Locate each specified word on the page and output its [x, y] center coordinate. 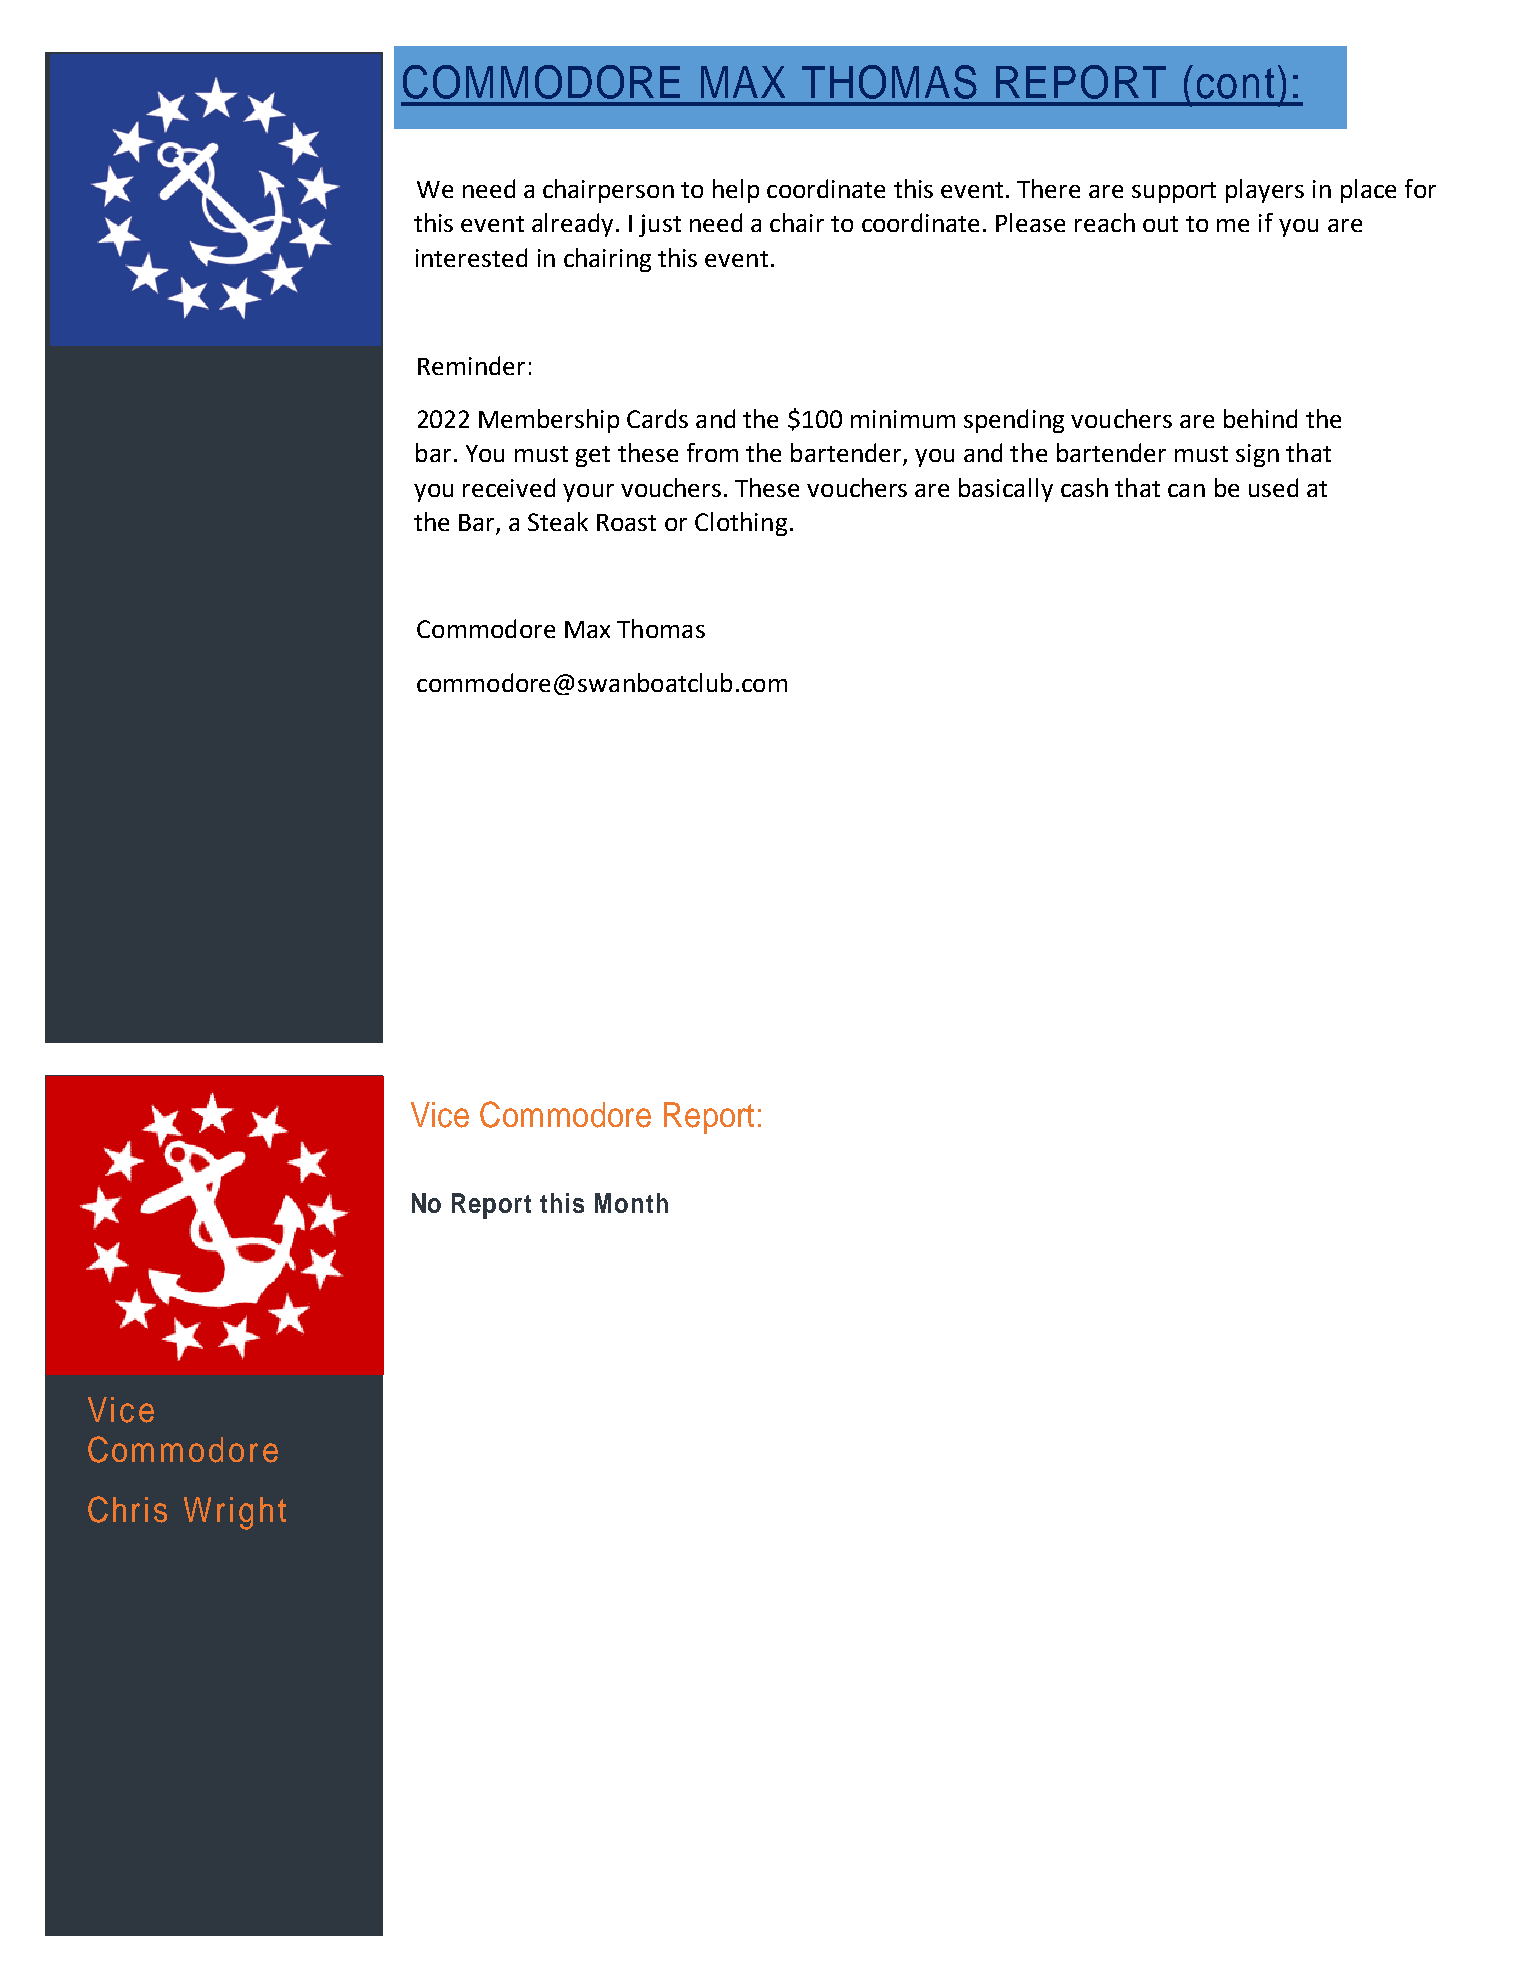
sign [1257, 455]
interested [471, 257]
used [1273, 487]
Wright [235, 1513]
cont [1235, 83]
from [712, 452]
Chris [127, 1509]
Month [631, 1203]
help [736, 191]
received [509, 487]
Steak [558, 521]
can [1186, 490]
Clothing [741, 524]
